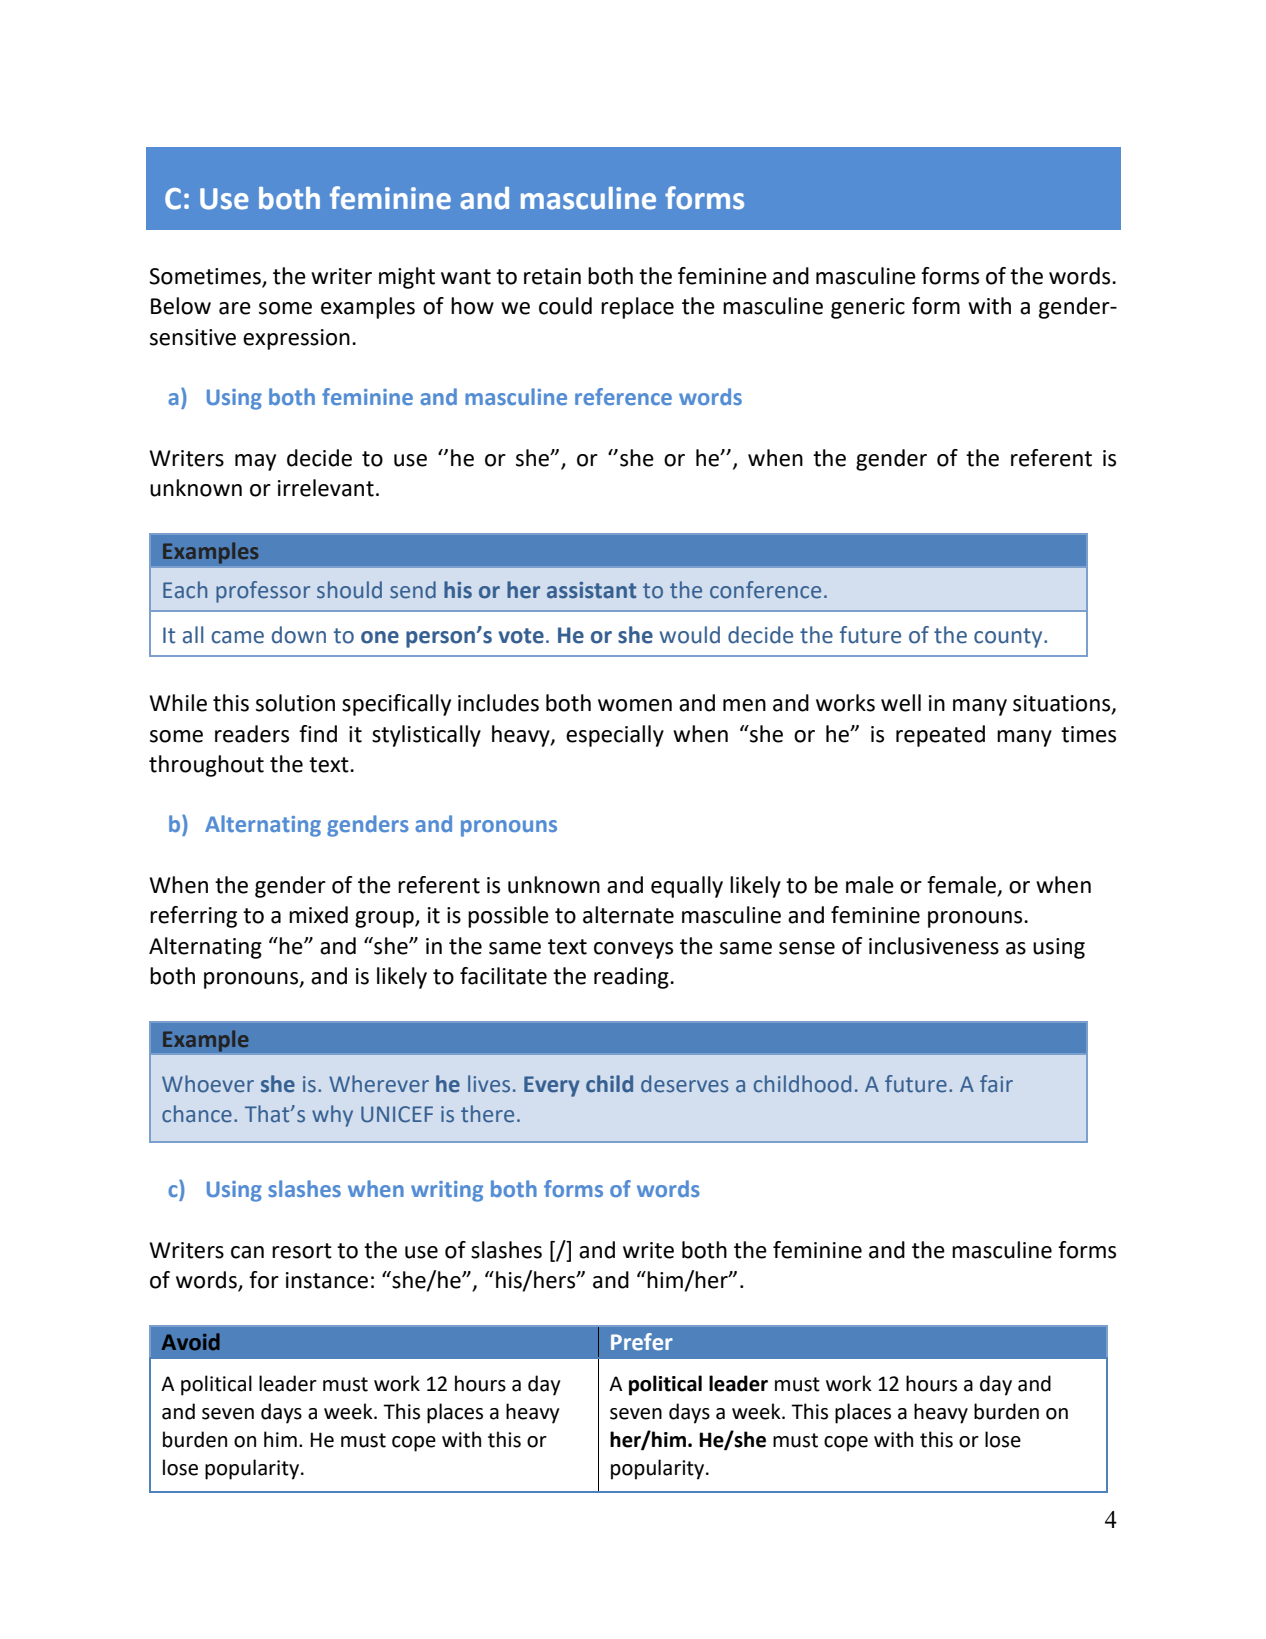  Describe the element at coordinates (637, 308) in the screenshot. I see `replace` at that location.
